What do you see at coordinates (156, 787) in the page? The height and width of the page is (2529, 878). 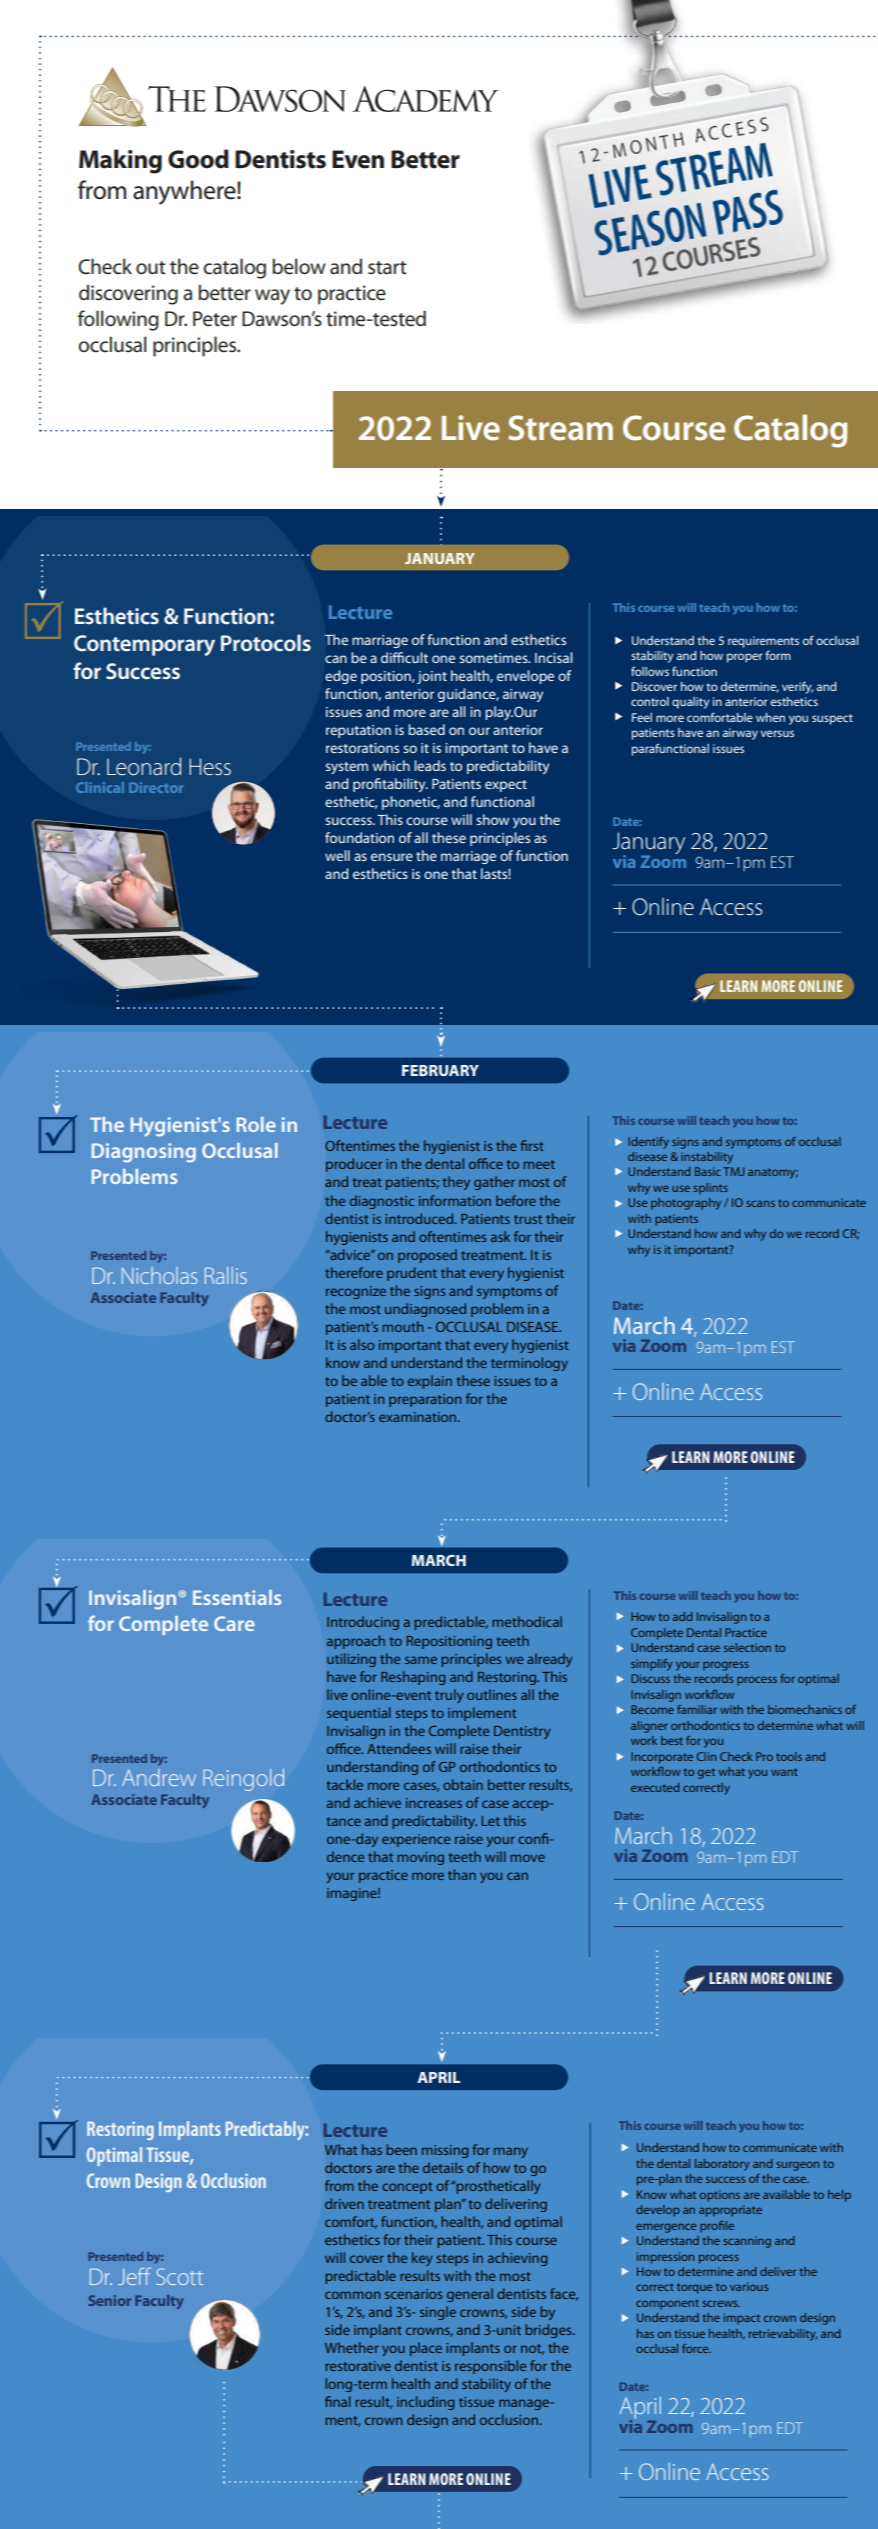 I see `Director` at bounding box center [156, 787].
